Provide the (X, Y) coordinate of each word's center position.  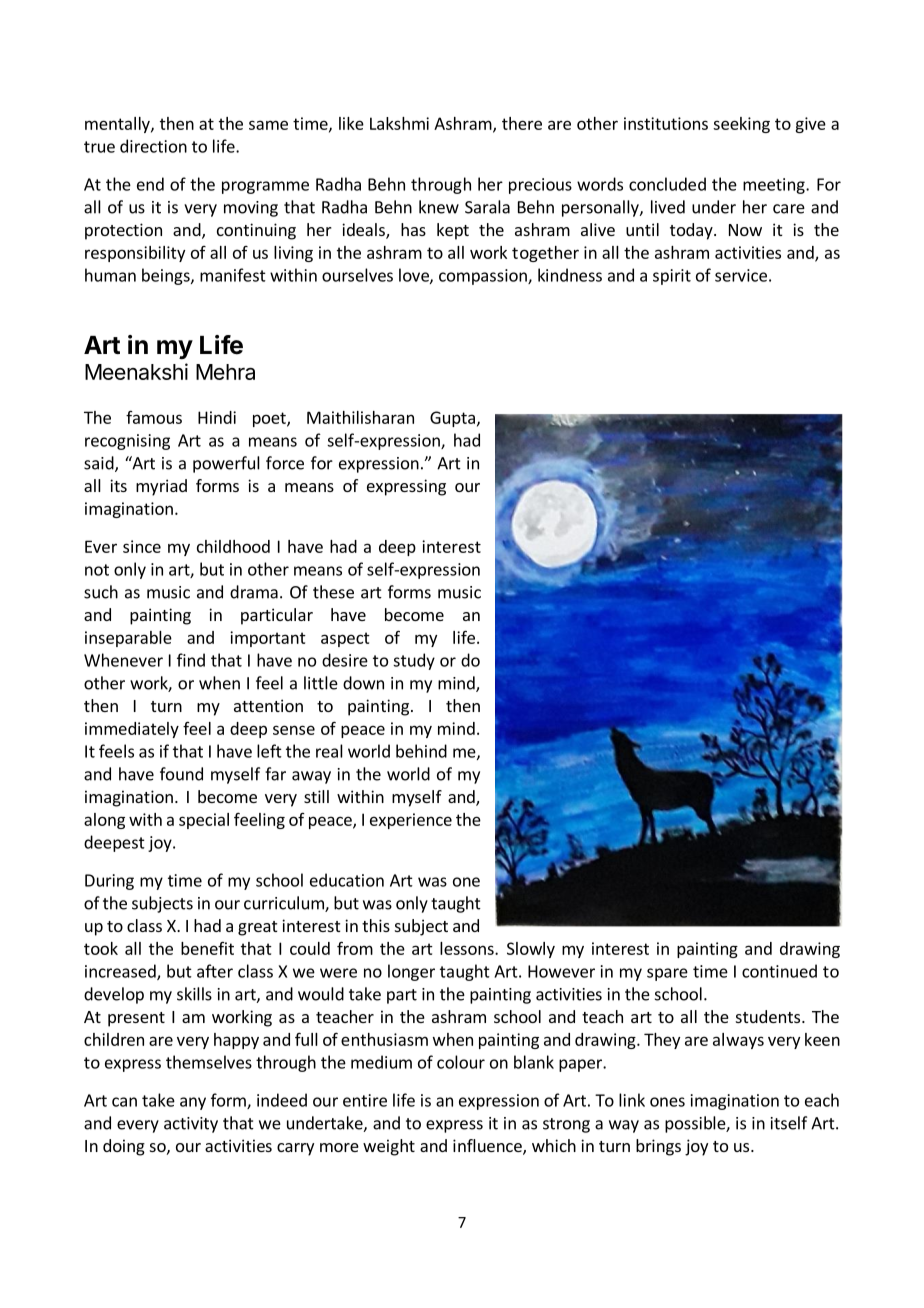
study (414, 661)
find (191, 660)
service (741, 275)
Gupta (452, 419)
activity (191, 1125)
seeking (741, 125)
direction (153, 146)
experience (411, 821)
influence (488, 1147)
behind (421, 751)
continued (779, 971)
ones (667, 1102)
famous (154, 417)
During (109, 882)
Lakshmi (399, 123)
